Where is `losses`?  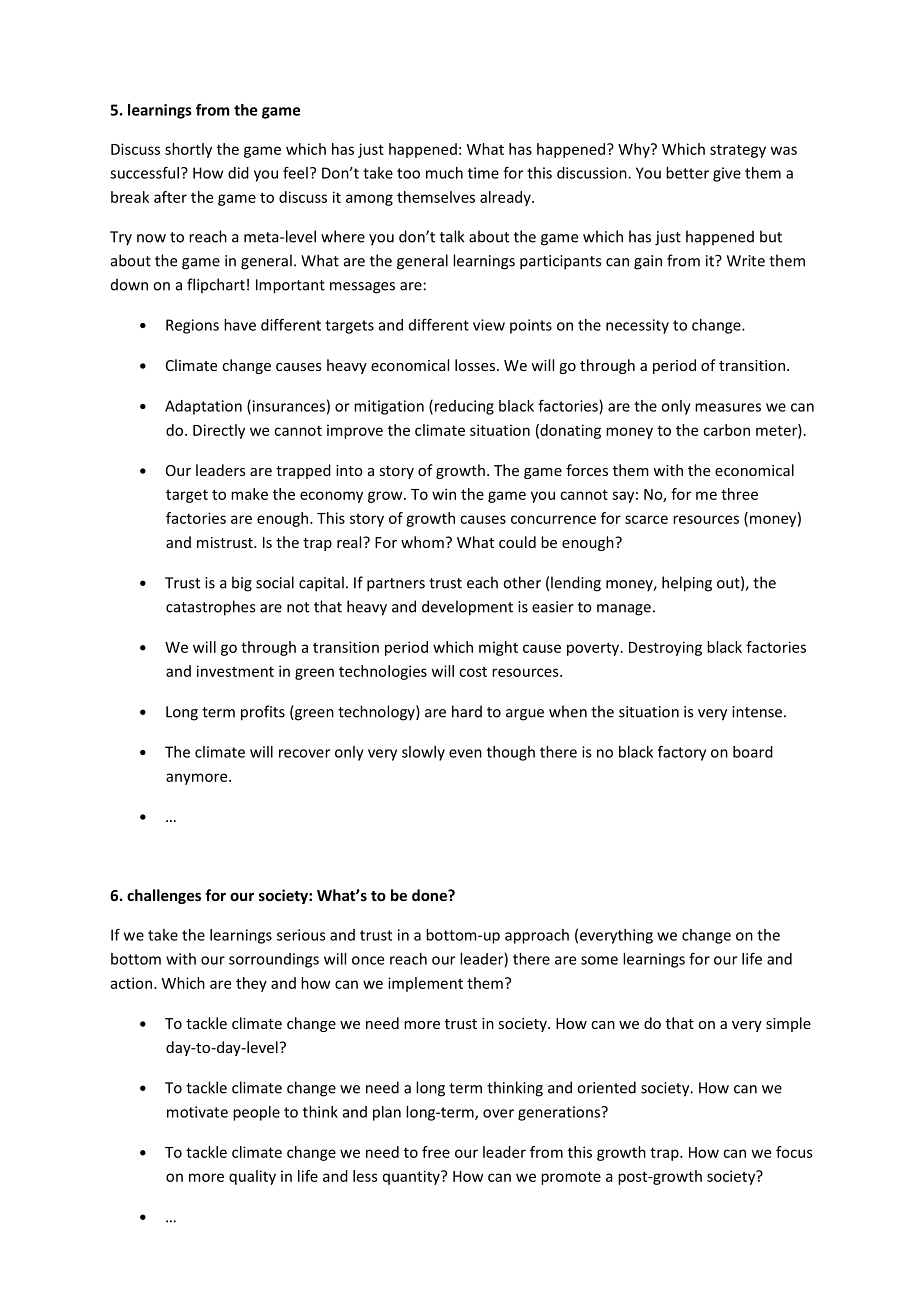
losses is located at coordinates (475, 365).
